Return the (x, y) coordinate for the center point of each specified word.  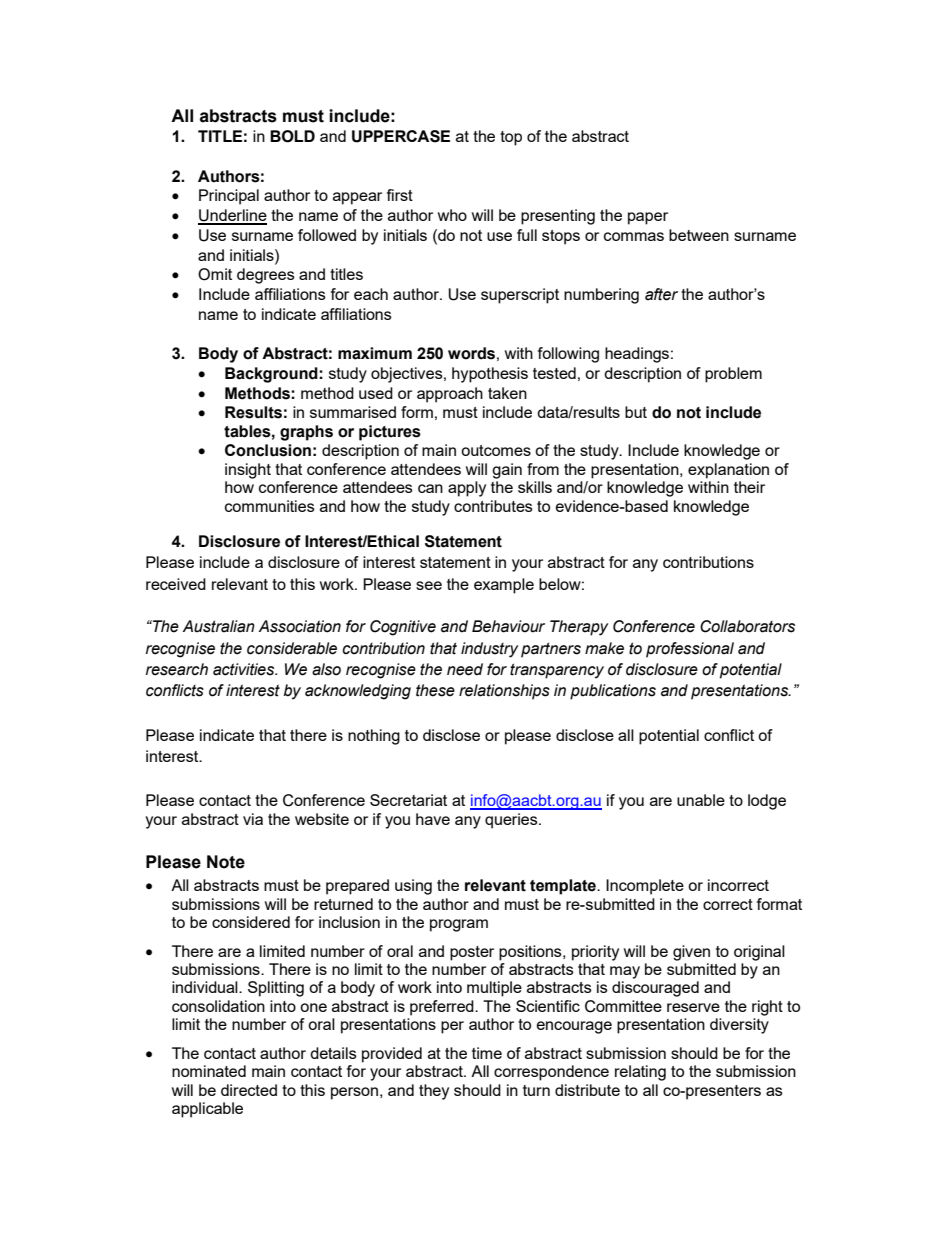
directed (249, 1090)
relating (640, 1073)
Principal (229, 197)
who (452, 215)
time (487, 1053)
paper (648, 218)
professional (690, 650)
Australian (218, 626)
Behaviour (508, 626)
